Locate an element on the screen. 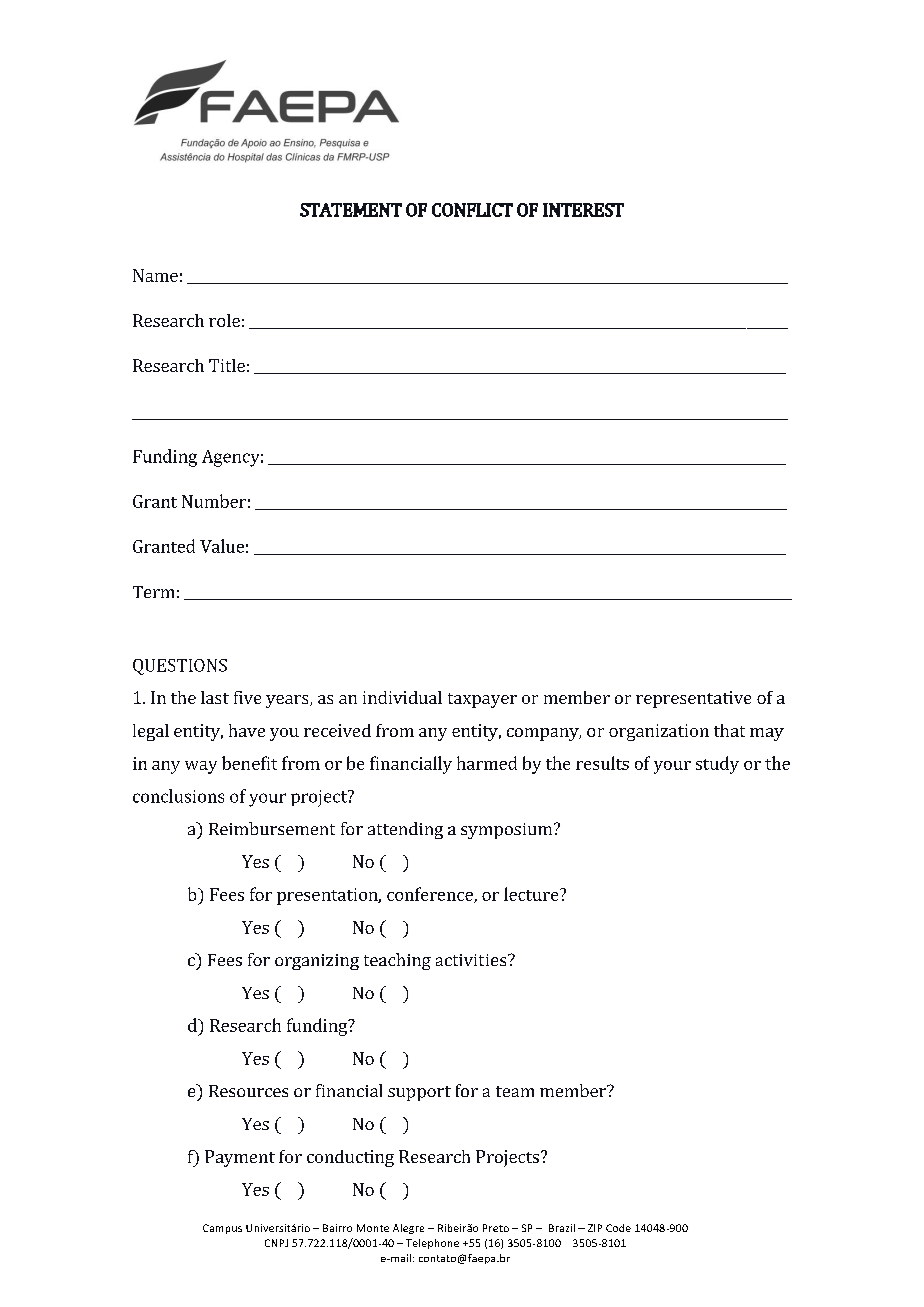 This screenshot has width=924, height=1307. INTEREST is located at coordinates (583, 210).
